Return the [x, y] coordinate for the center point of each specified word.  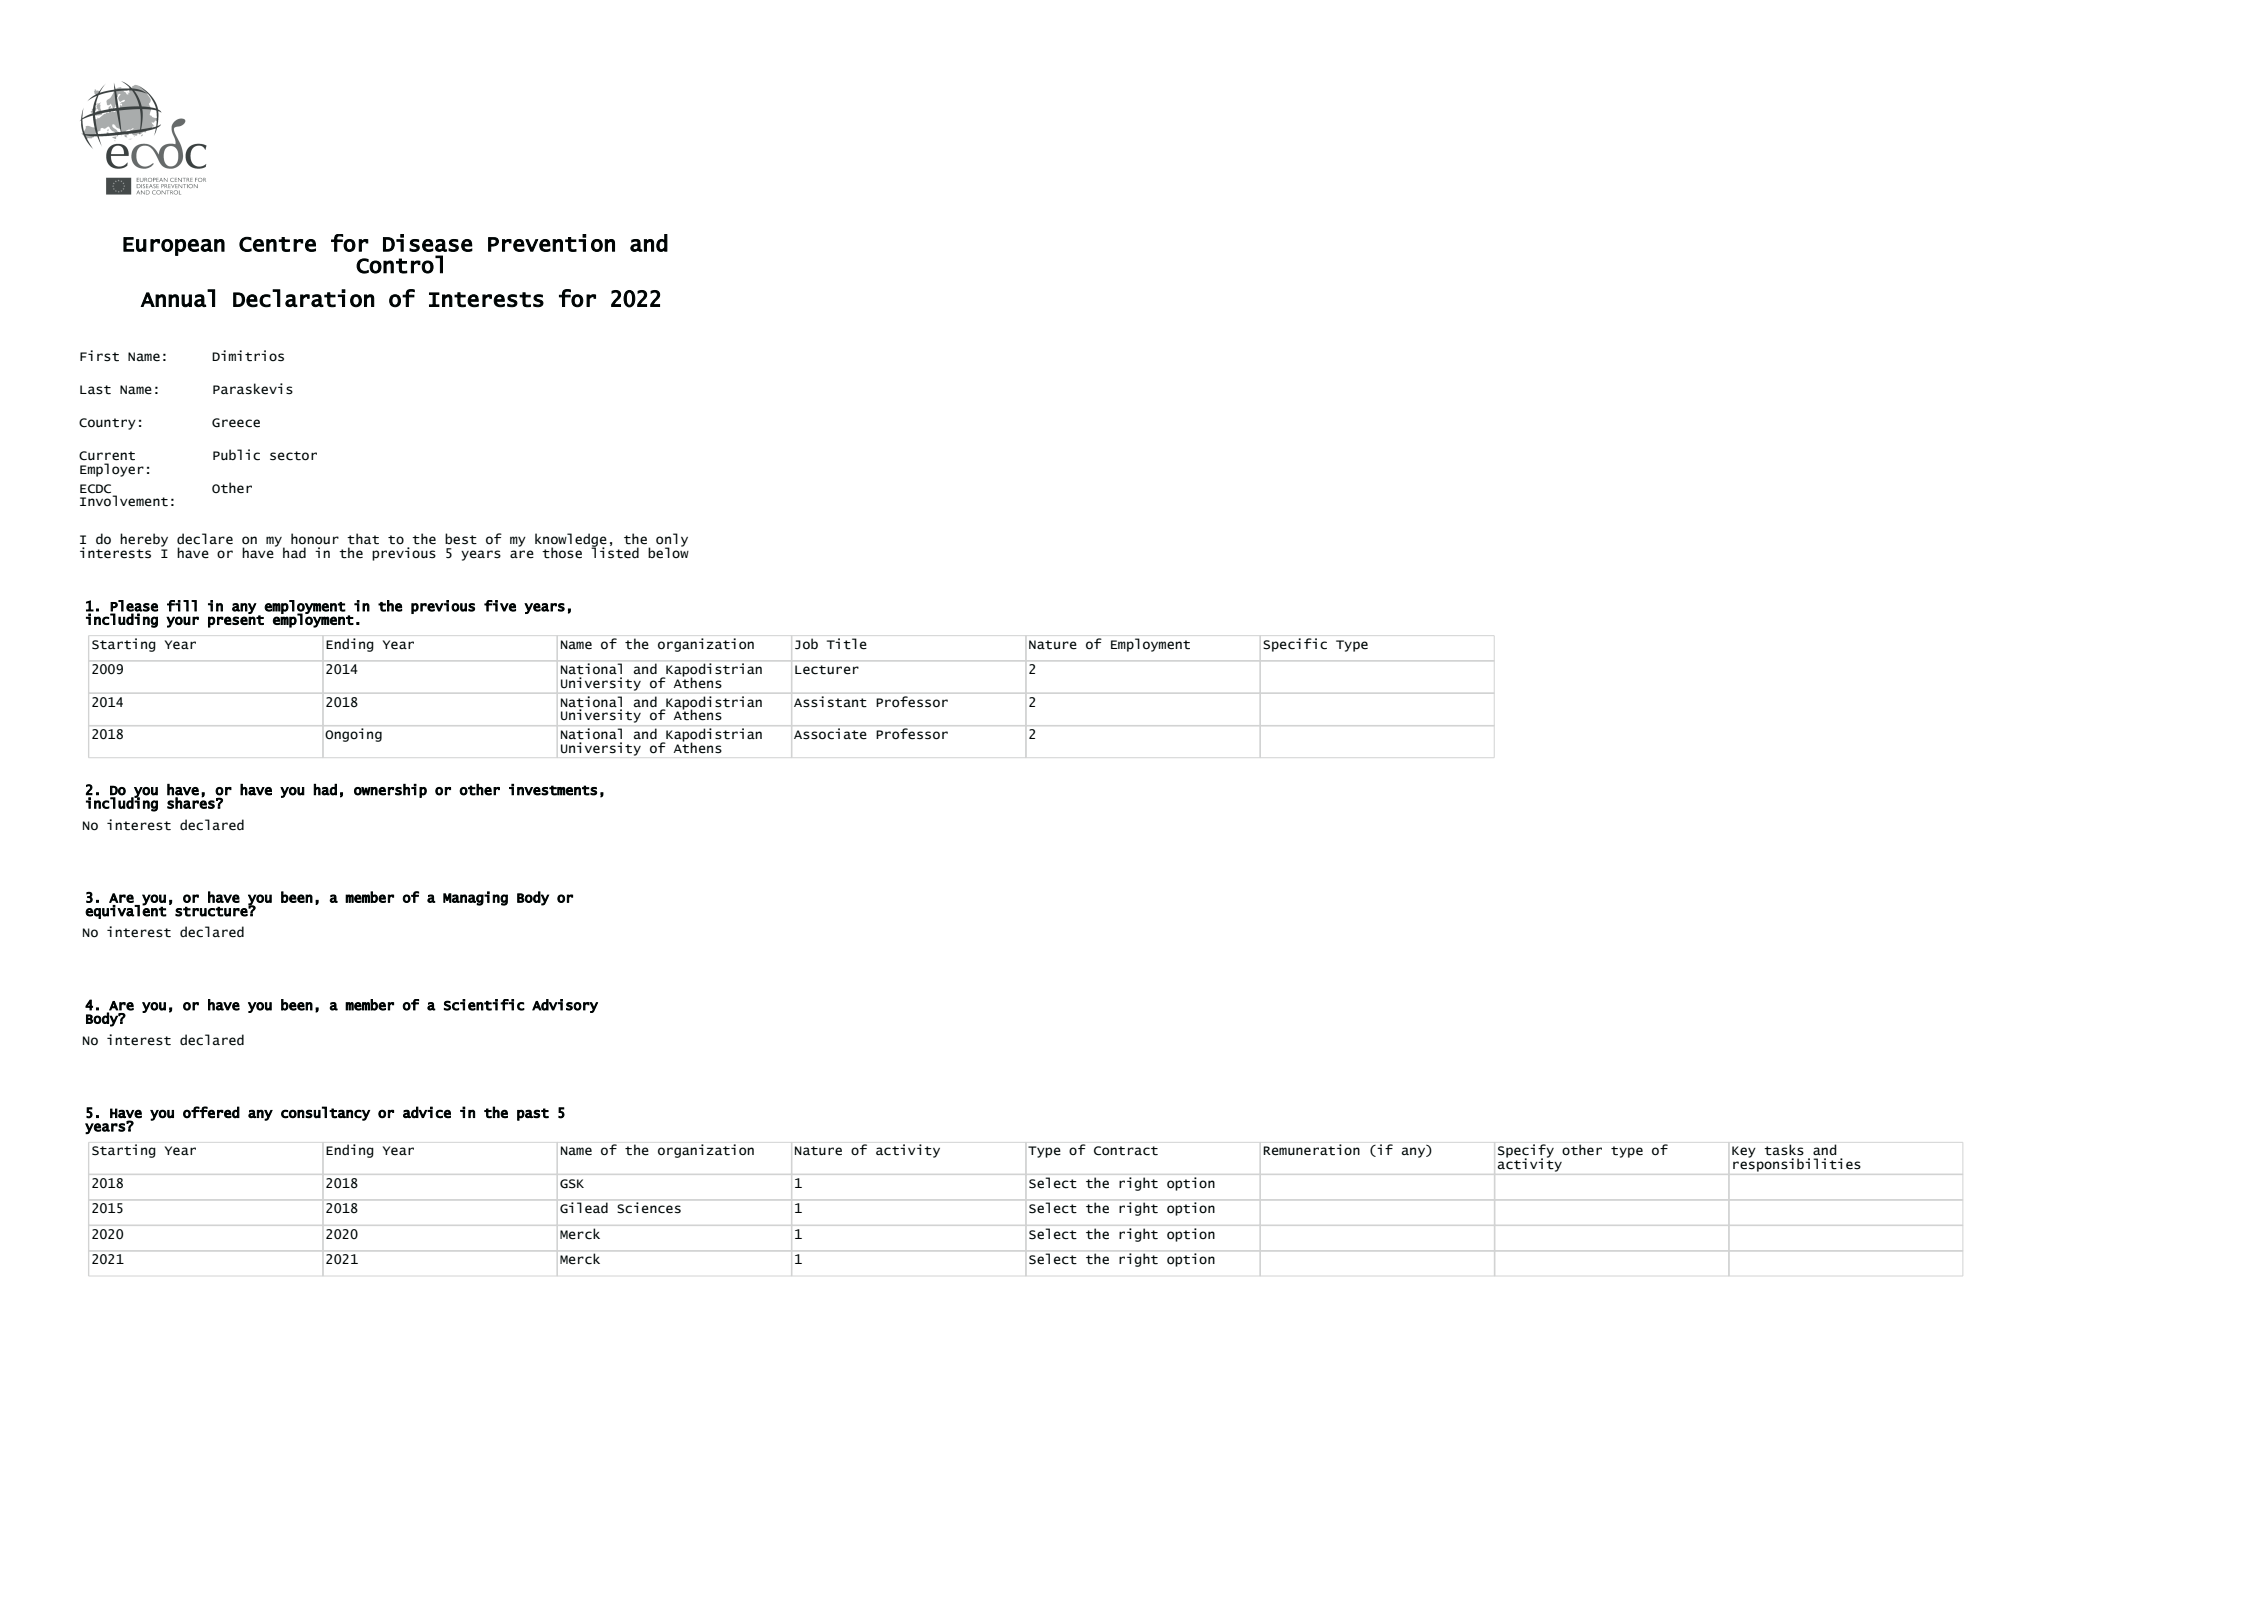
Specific [1295, 645]
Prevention [551, 243]
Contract [1126, 1151]
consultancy [325, 1113]
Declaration [304, 298]
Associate [830, 734]
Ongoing [353, 735]
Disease [428, 243]
